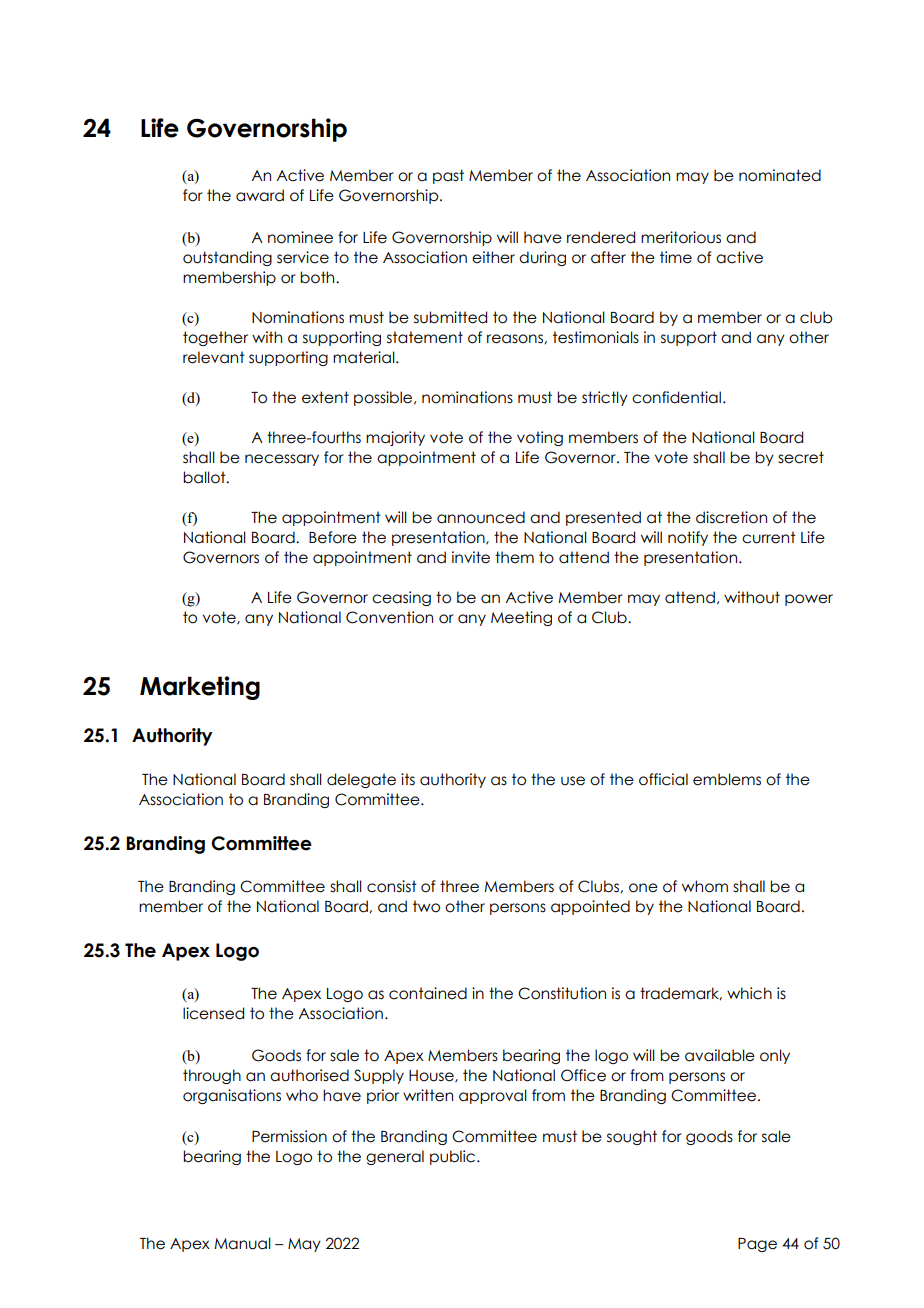 Image resolution: width=924 pixels, height=1308 pixels. I want to click on either, so click(493, 257).
